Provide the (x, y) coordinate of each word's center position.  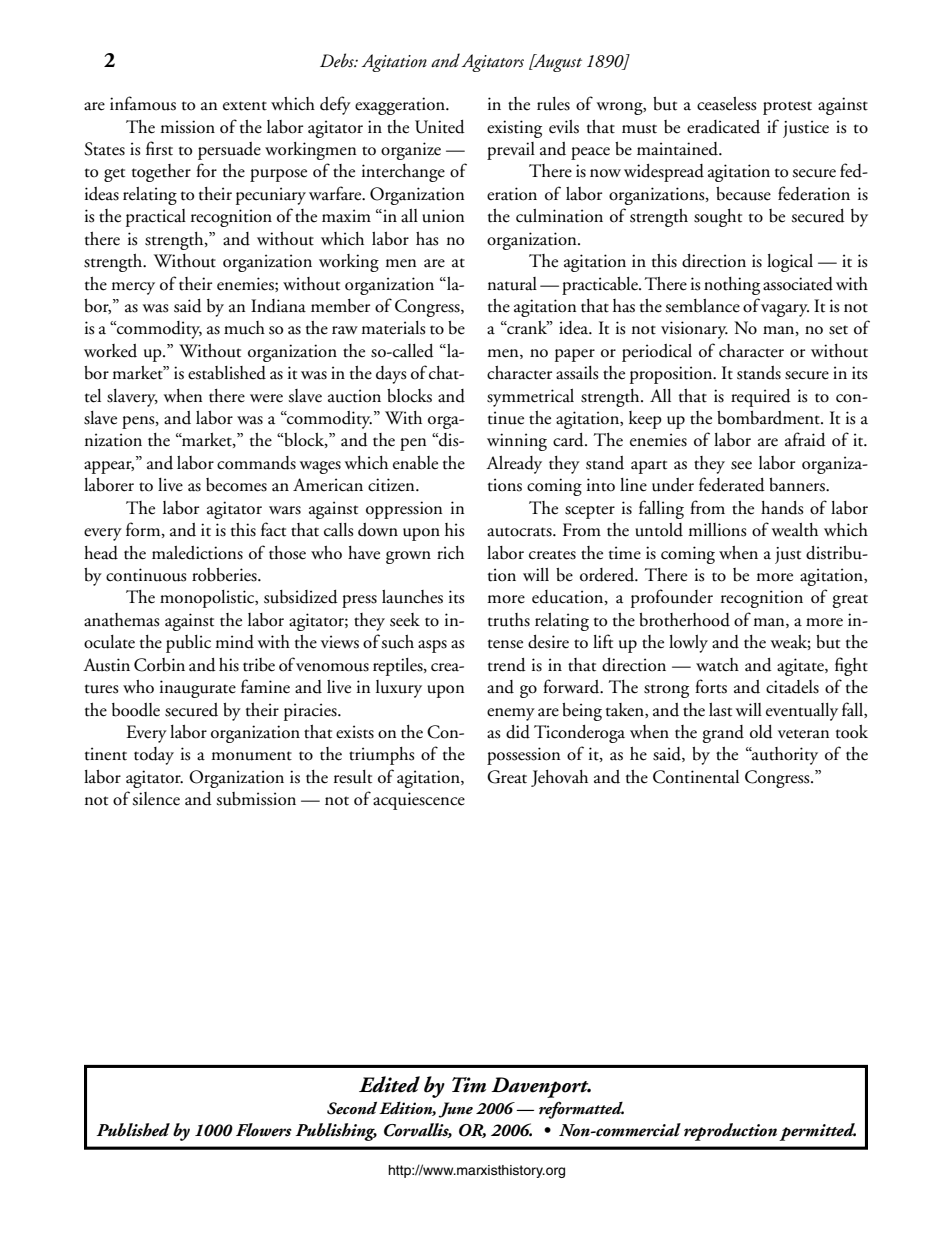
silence (156, 799)
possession (524, 756)
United (440, 127)
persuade (229, 151)
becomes (236, 485)
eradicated (723, 127)
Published (133, 1130)
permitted (817, 1132)
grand (723, 734)
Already (514, 465)
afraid (805, 439)
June (455, 1110)
